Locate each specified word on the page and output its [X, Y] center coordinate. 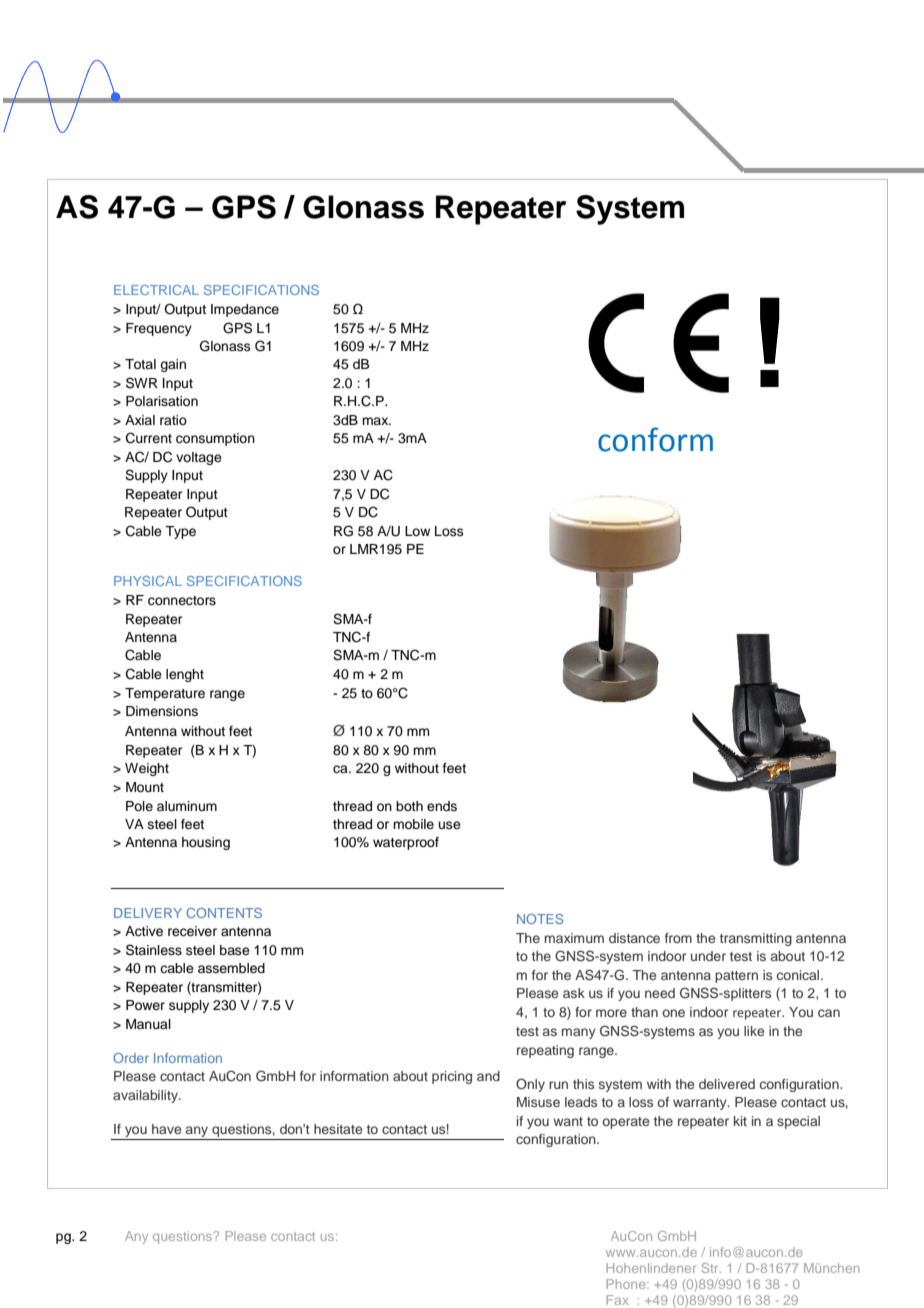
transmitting [756, 939]
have [166, 1129]
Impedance [245, 310]
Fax [617, 1300]
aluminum [187, 806]
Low [417, 531]
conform [655, 439]
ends [442, 806]
